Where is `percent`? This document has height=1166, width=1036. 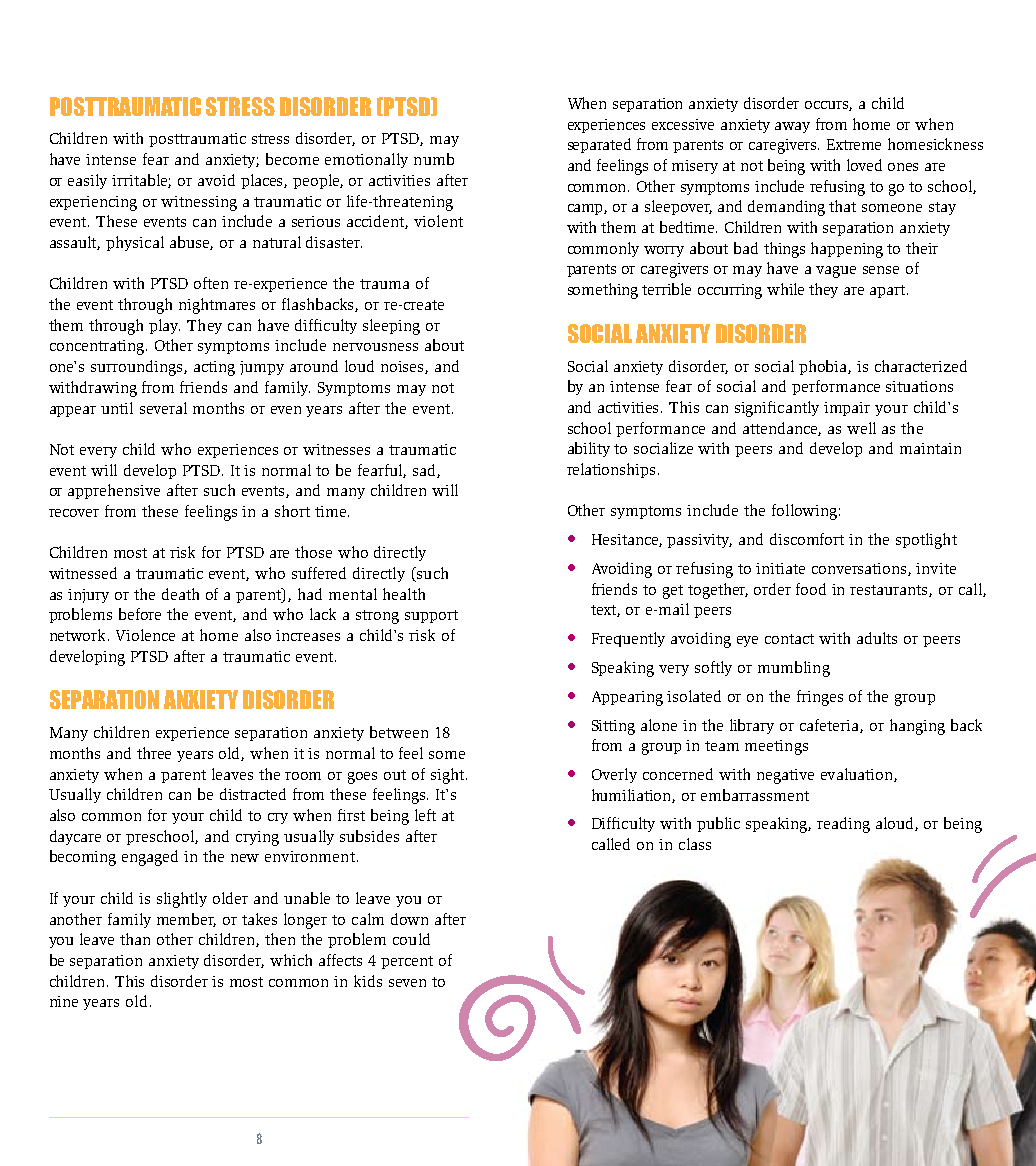 percent is located at coordinates (407, 962).
